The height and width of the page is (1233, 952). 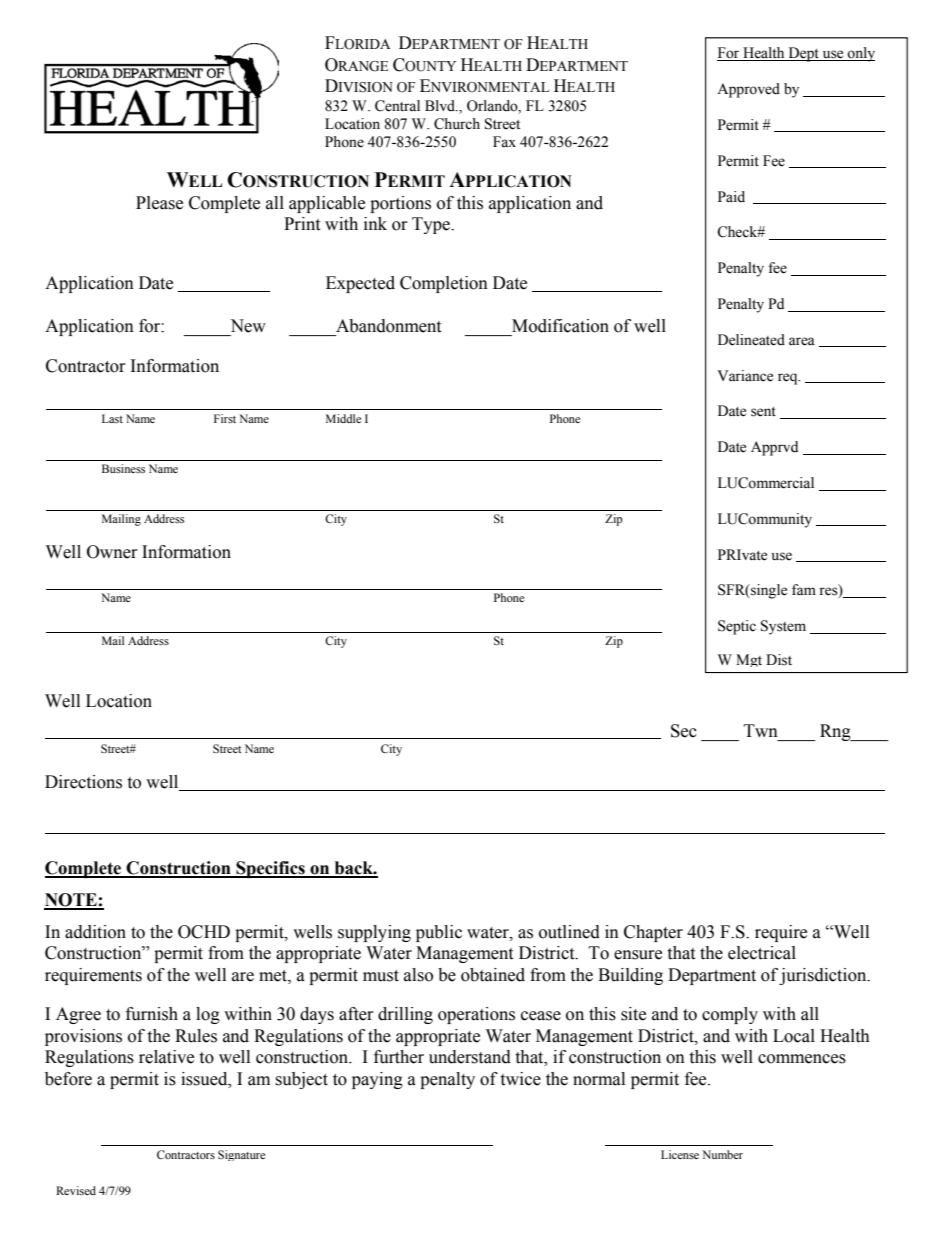 I want to click on Sec, so click(x=684, y=731).
